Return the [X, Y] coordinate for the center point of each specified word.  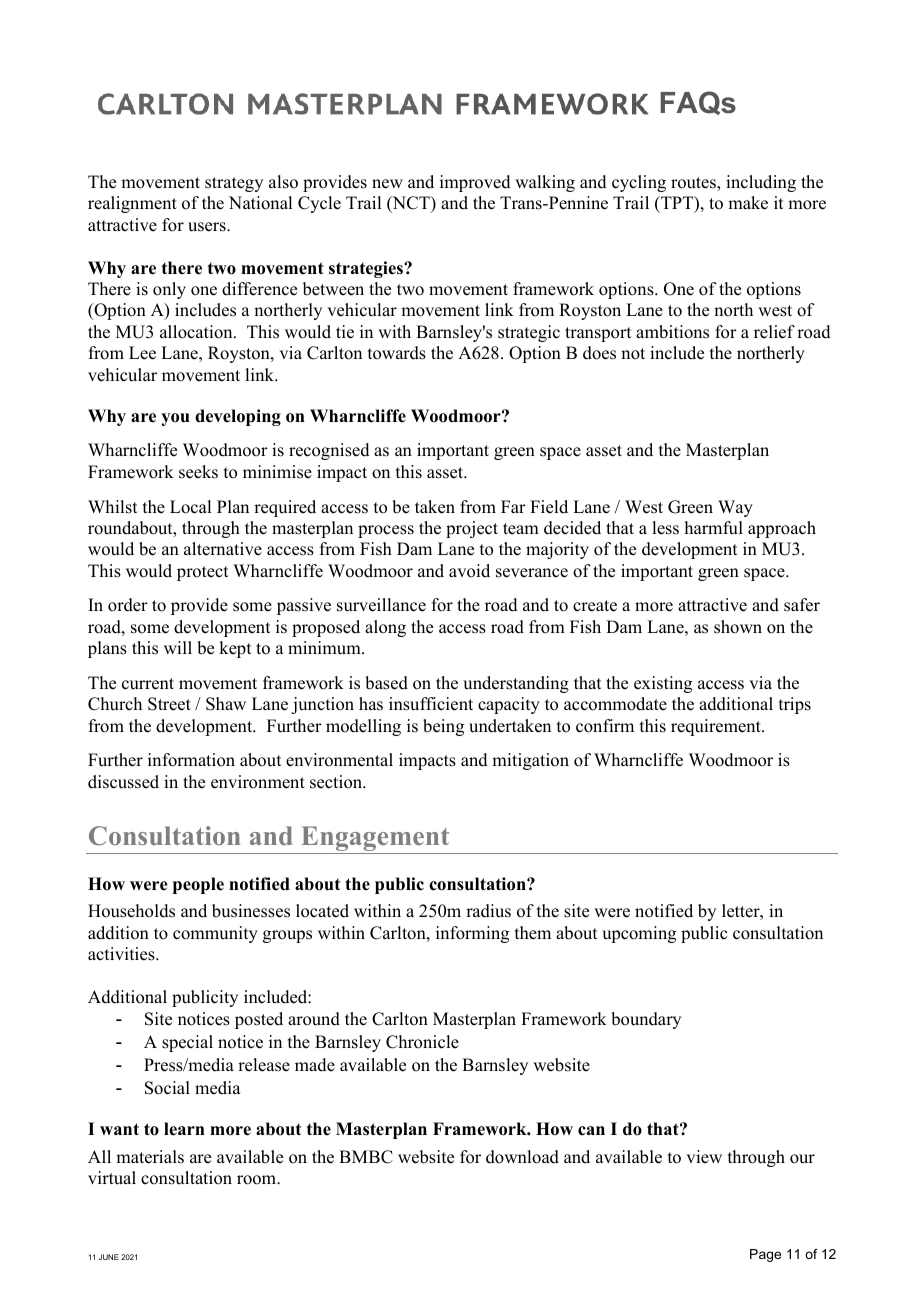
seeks [198, 472]
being [443, 727]
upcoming [639, 934]
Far [513, 506]
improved [475, 183]
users [208, 227]
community [215, 934]
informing [472, 934]
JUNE [109, 1257]
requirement [717, 727]
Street [169, 704]
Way [735, 508]
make [748, 203]
